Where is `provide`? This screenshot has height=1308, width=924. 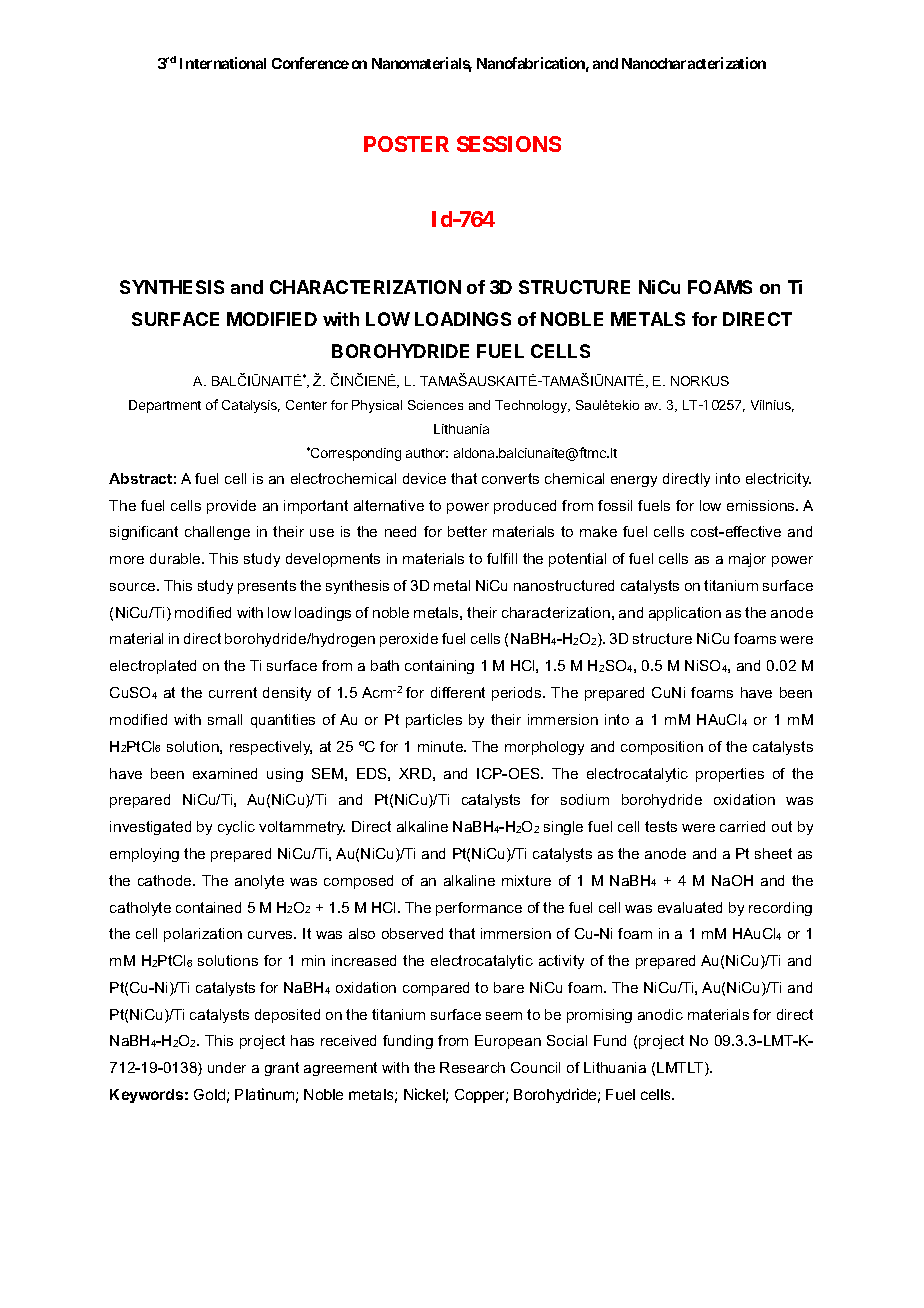 provide is located at coordinates (231, 507).
